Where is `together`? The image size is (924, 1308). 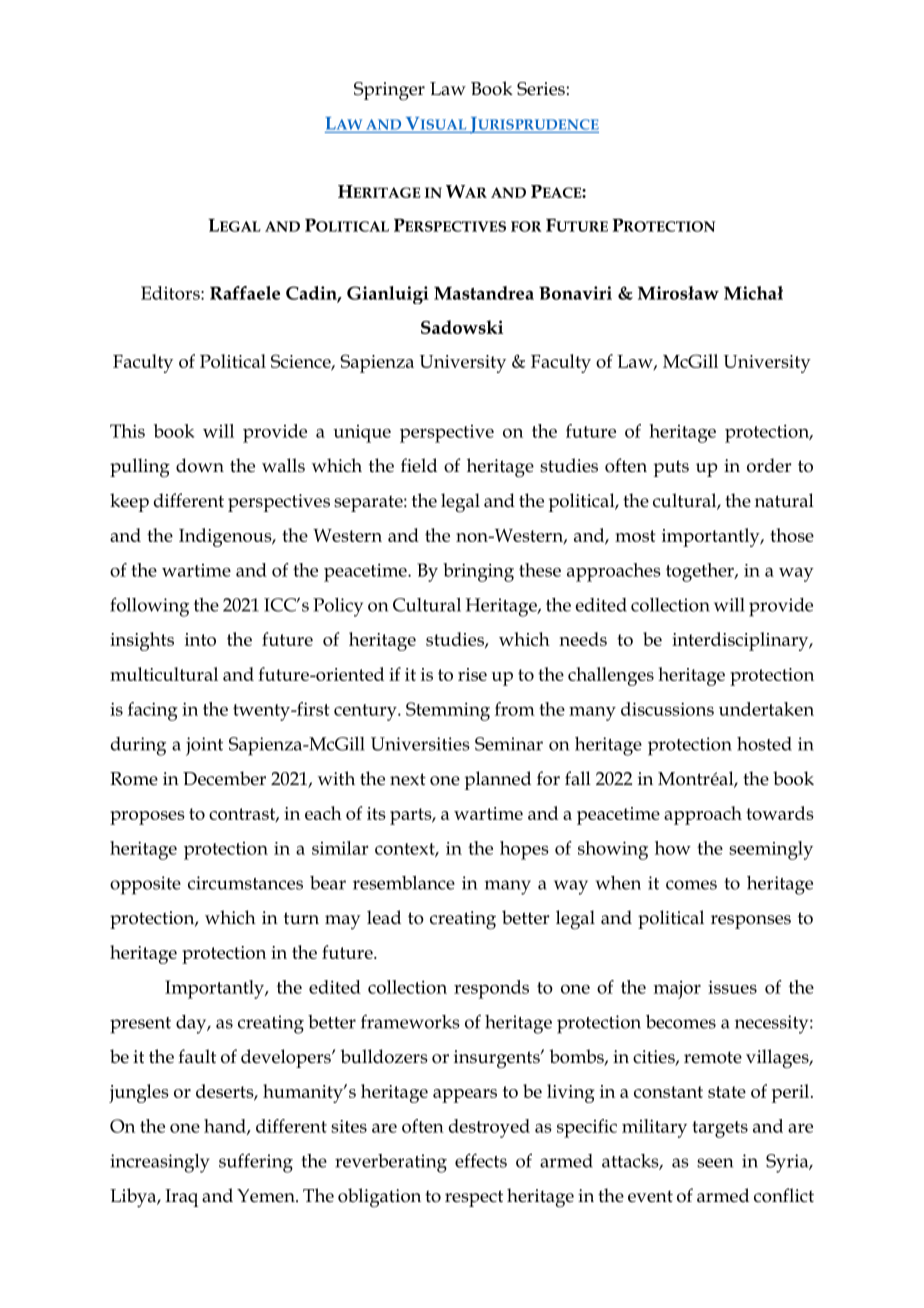 together is located at coordinates (701, 572).
